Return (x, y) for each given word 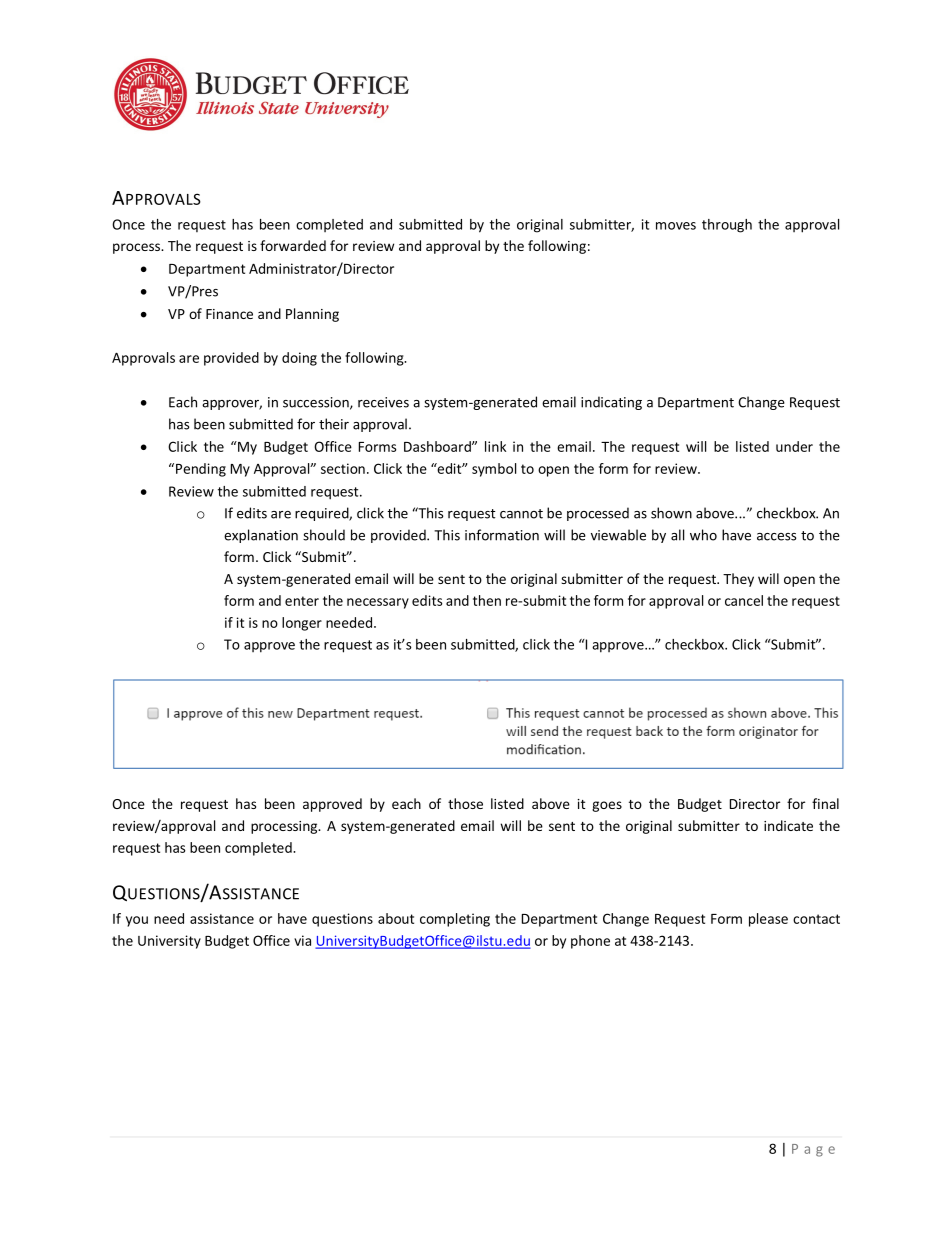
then (487, 600)
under (794, 446)
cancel (744, 600)
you (137, 921)
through (727, 226)
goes (607, 806)
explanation (261, 536)
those (465, 803)
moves (676, 226)
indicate (788, 825)
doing (299, 359)
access (776, 537)
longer (302, 624)
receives (383, 402)
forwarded (293, 245)
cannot (521, 514)
